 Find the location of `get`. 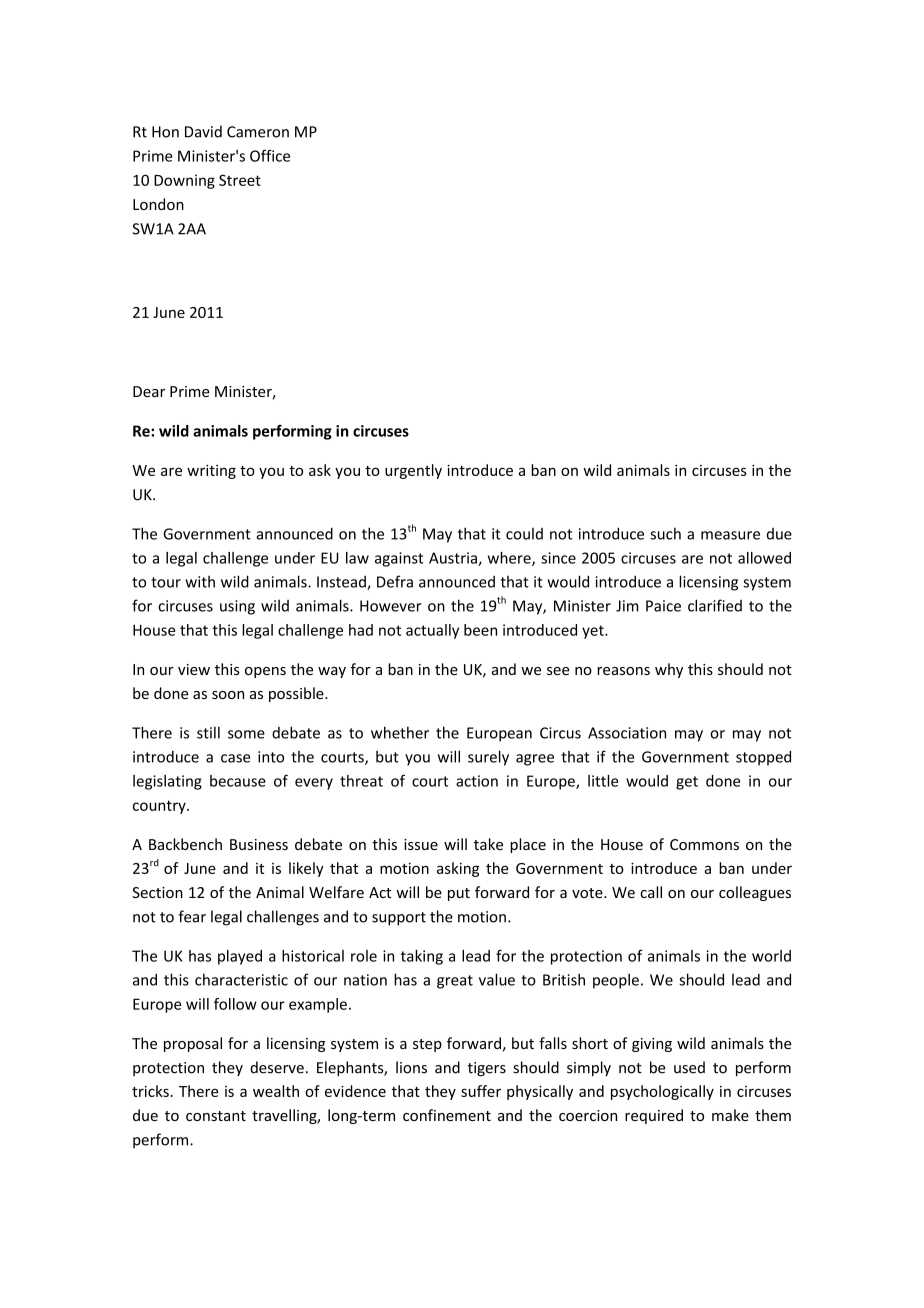

get is located at coordinates (687, 783).
